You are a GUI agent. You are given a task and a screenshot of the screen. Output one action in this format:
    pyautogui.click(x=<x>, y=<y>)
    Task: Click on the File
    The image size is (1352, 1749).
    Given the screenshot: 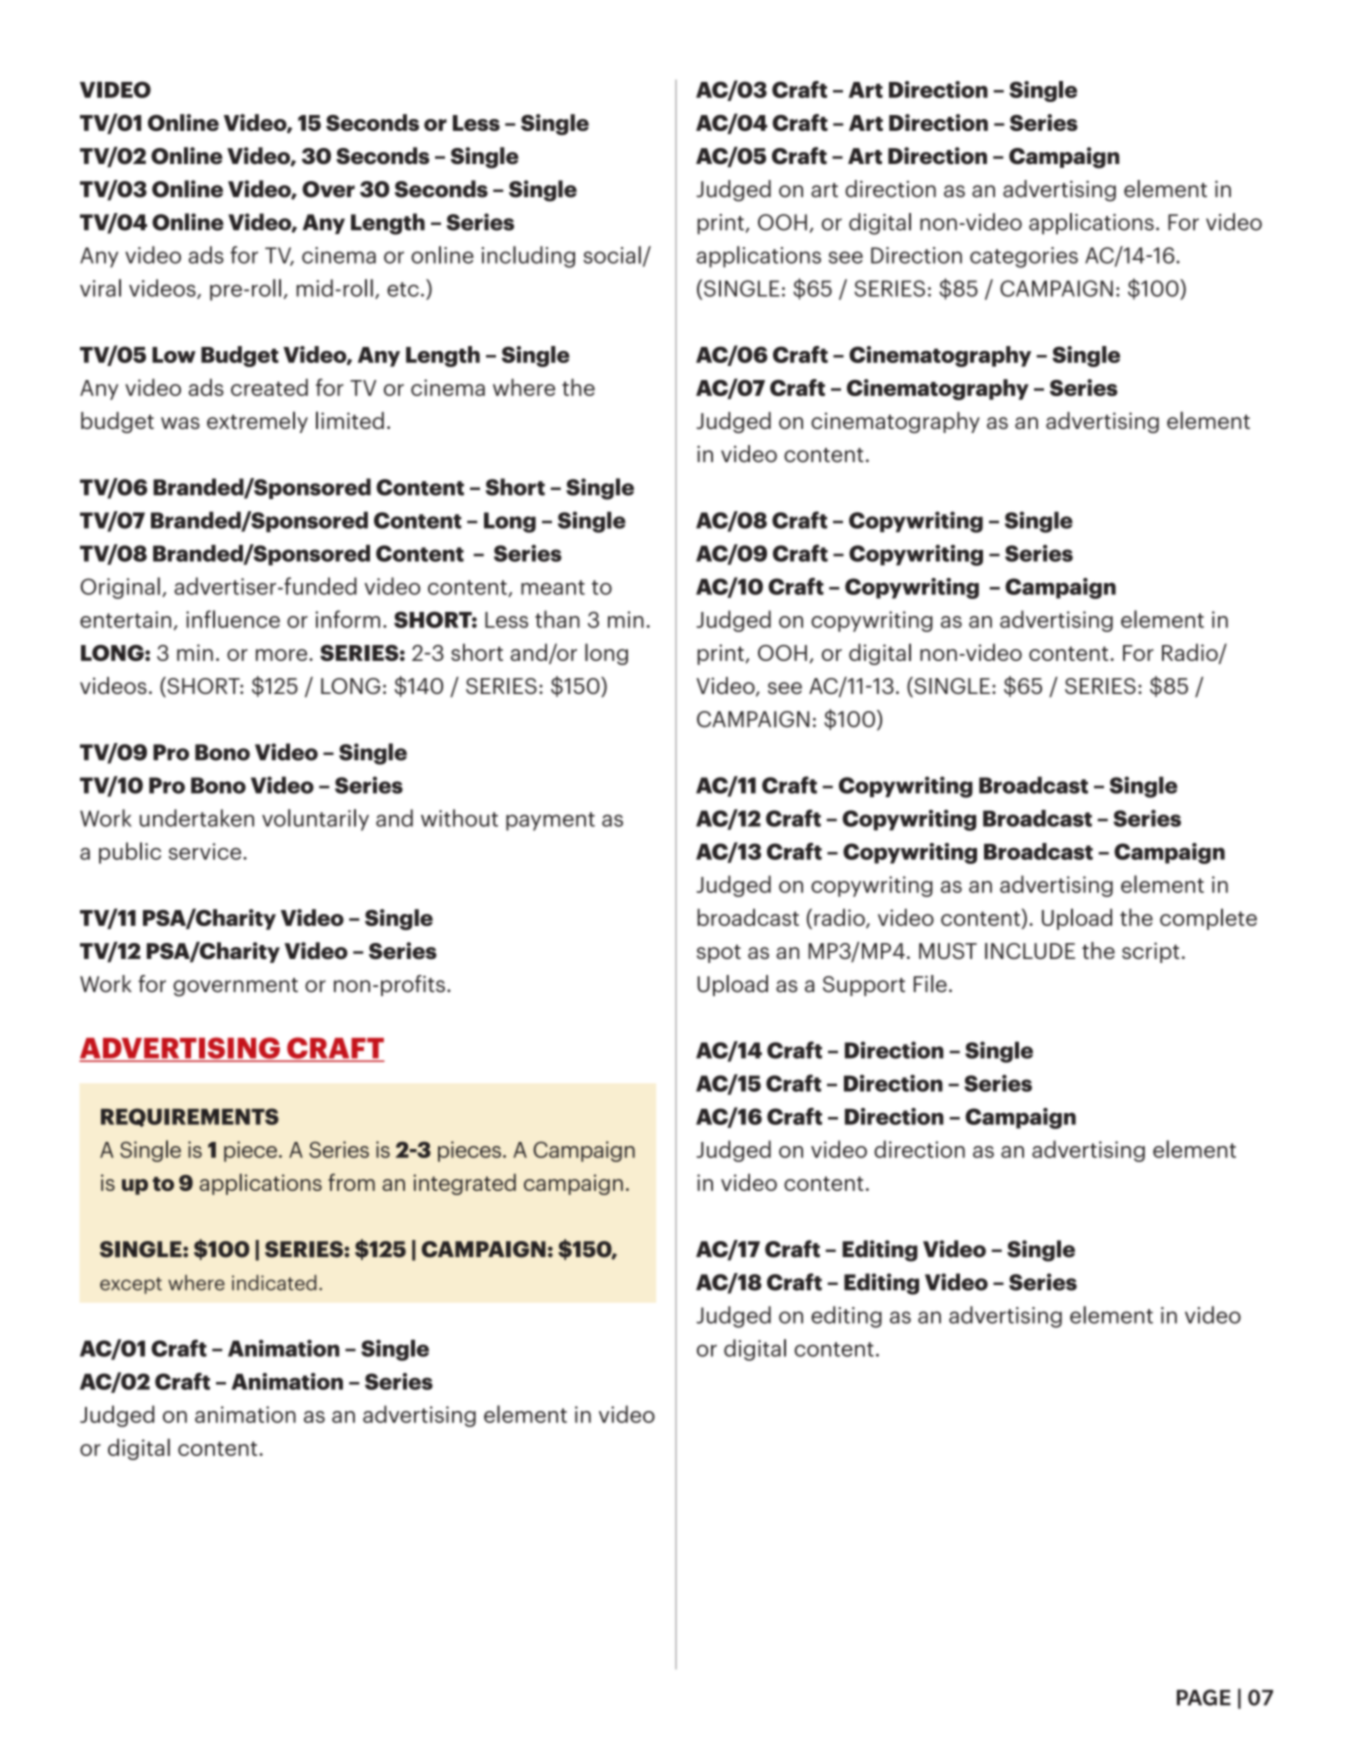 What is the action you would take?
    pyautogui.click(x=930, y=984)
